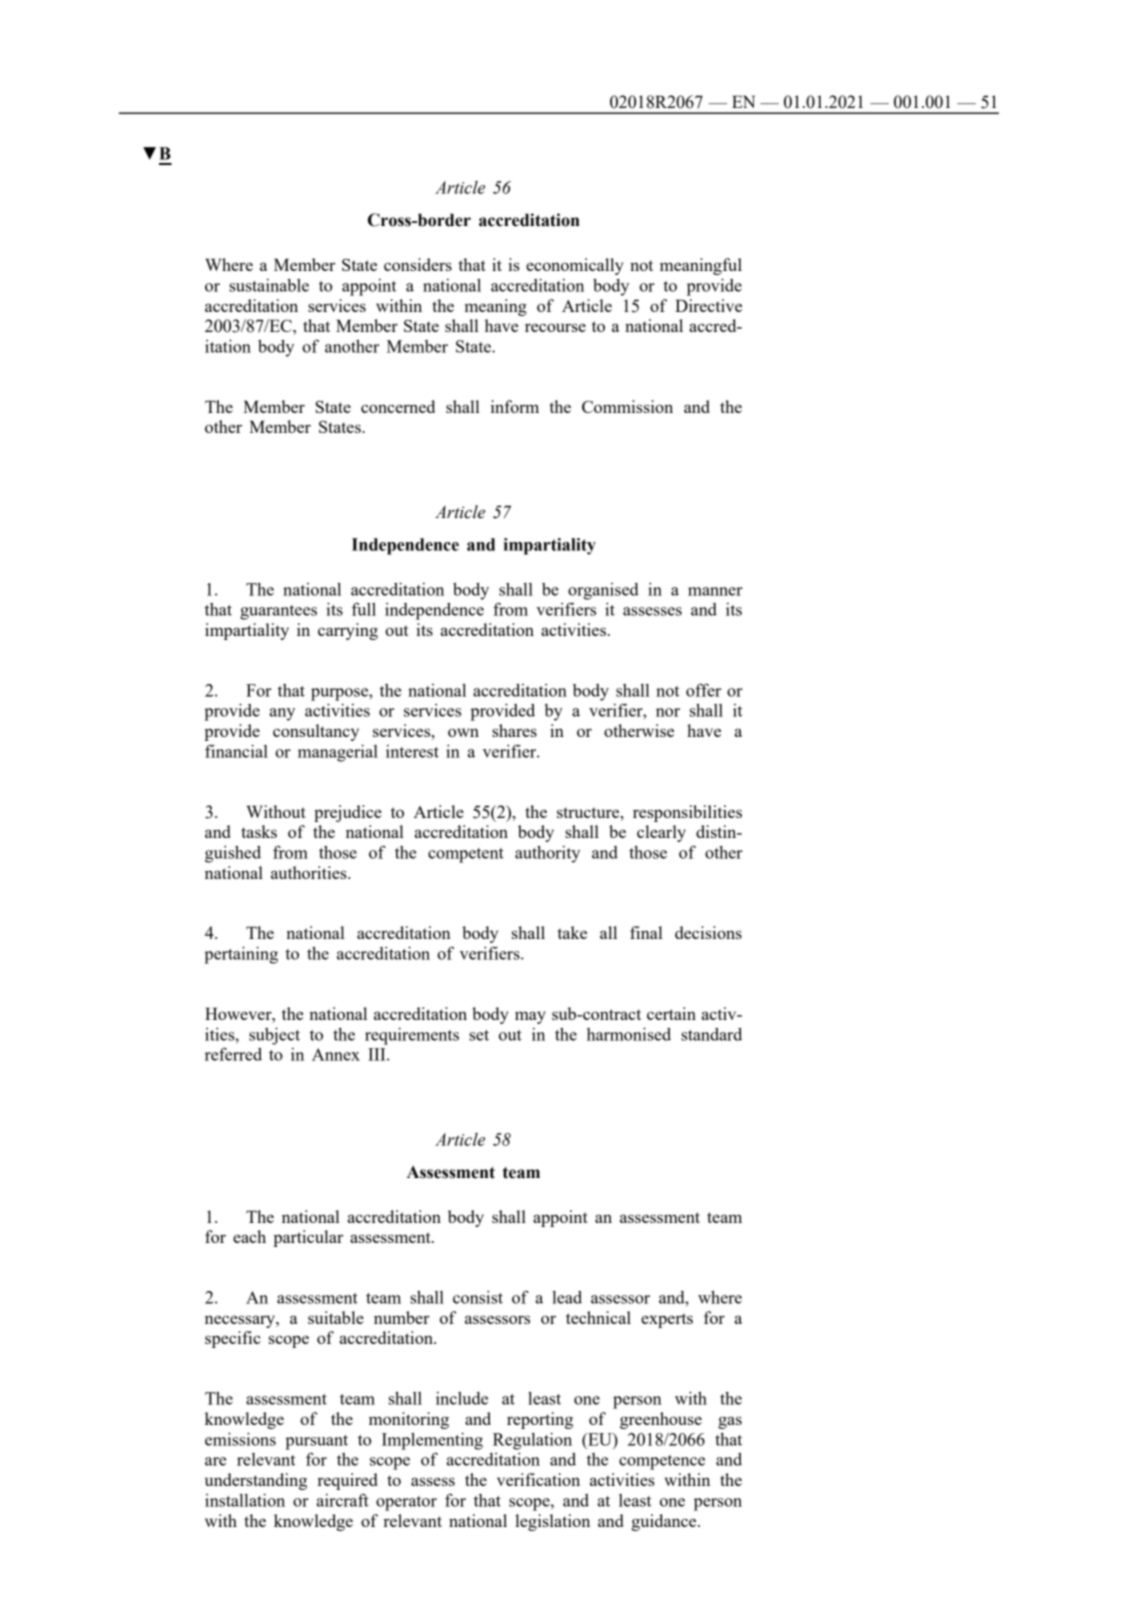  I want to click on considers, so click(418, 264).
